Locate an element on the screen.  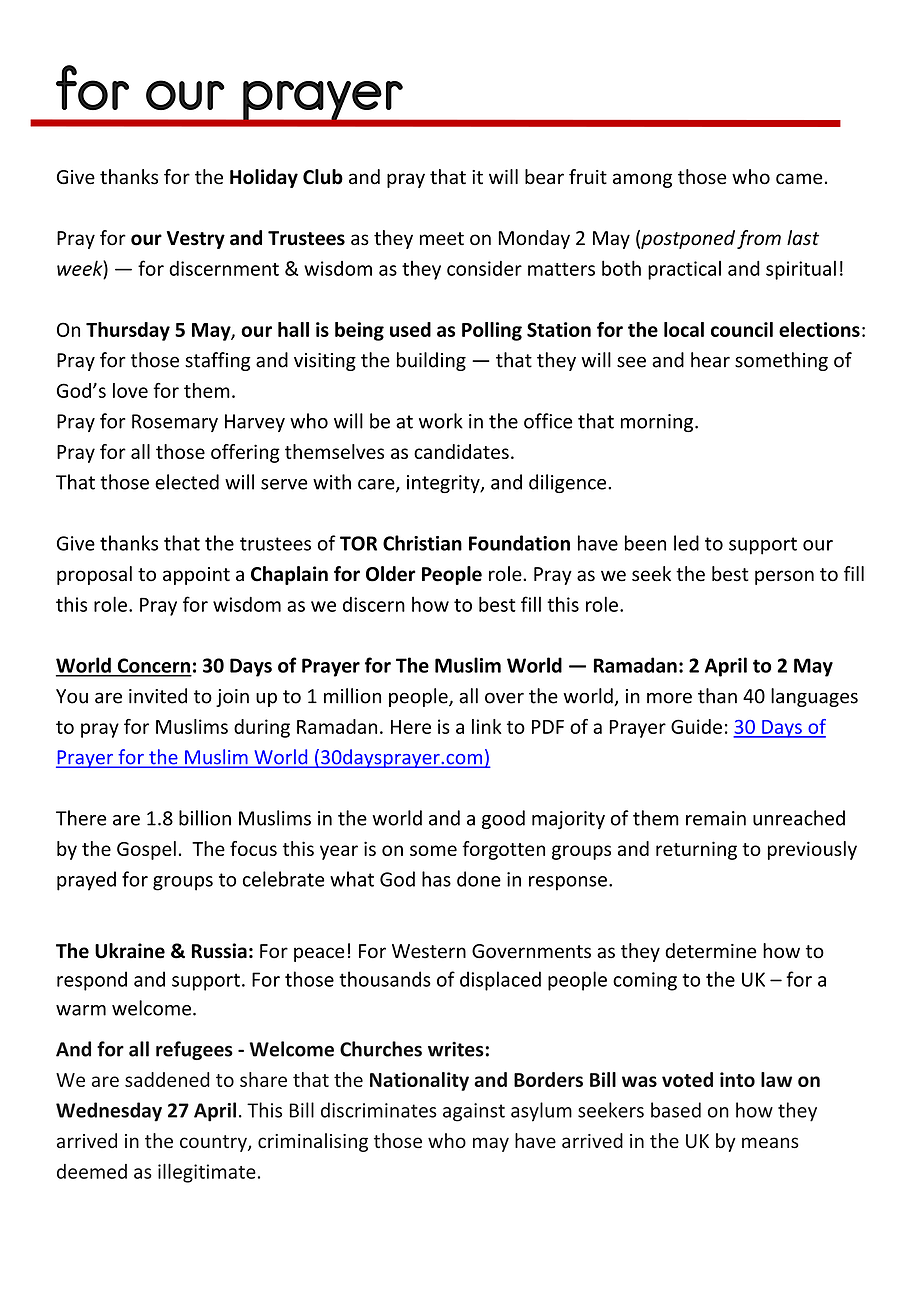
country is located at coordinates (214, 1143).
